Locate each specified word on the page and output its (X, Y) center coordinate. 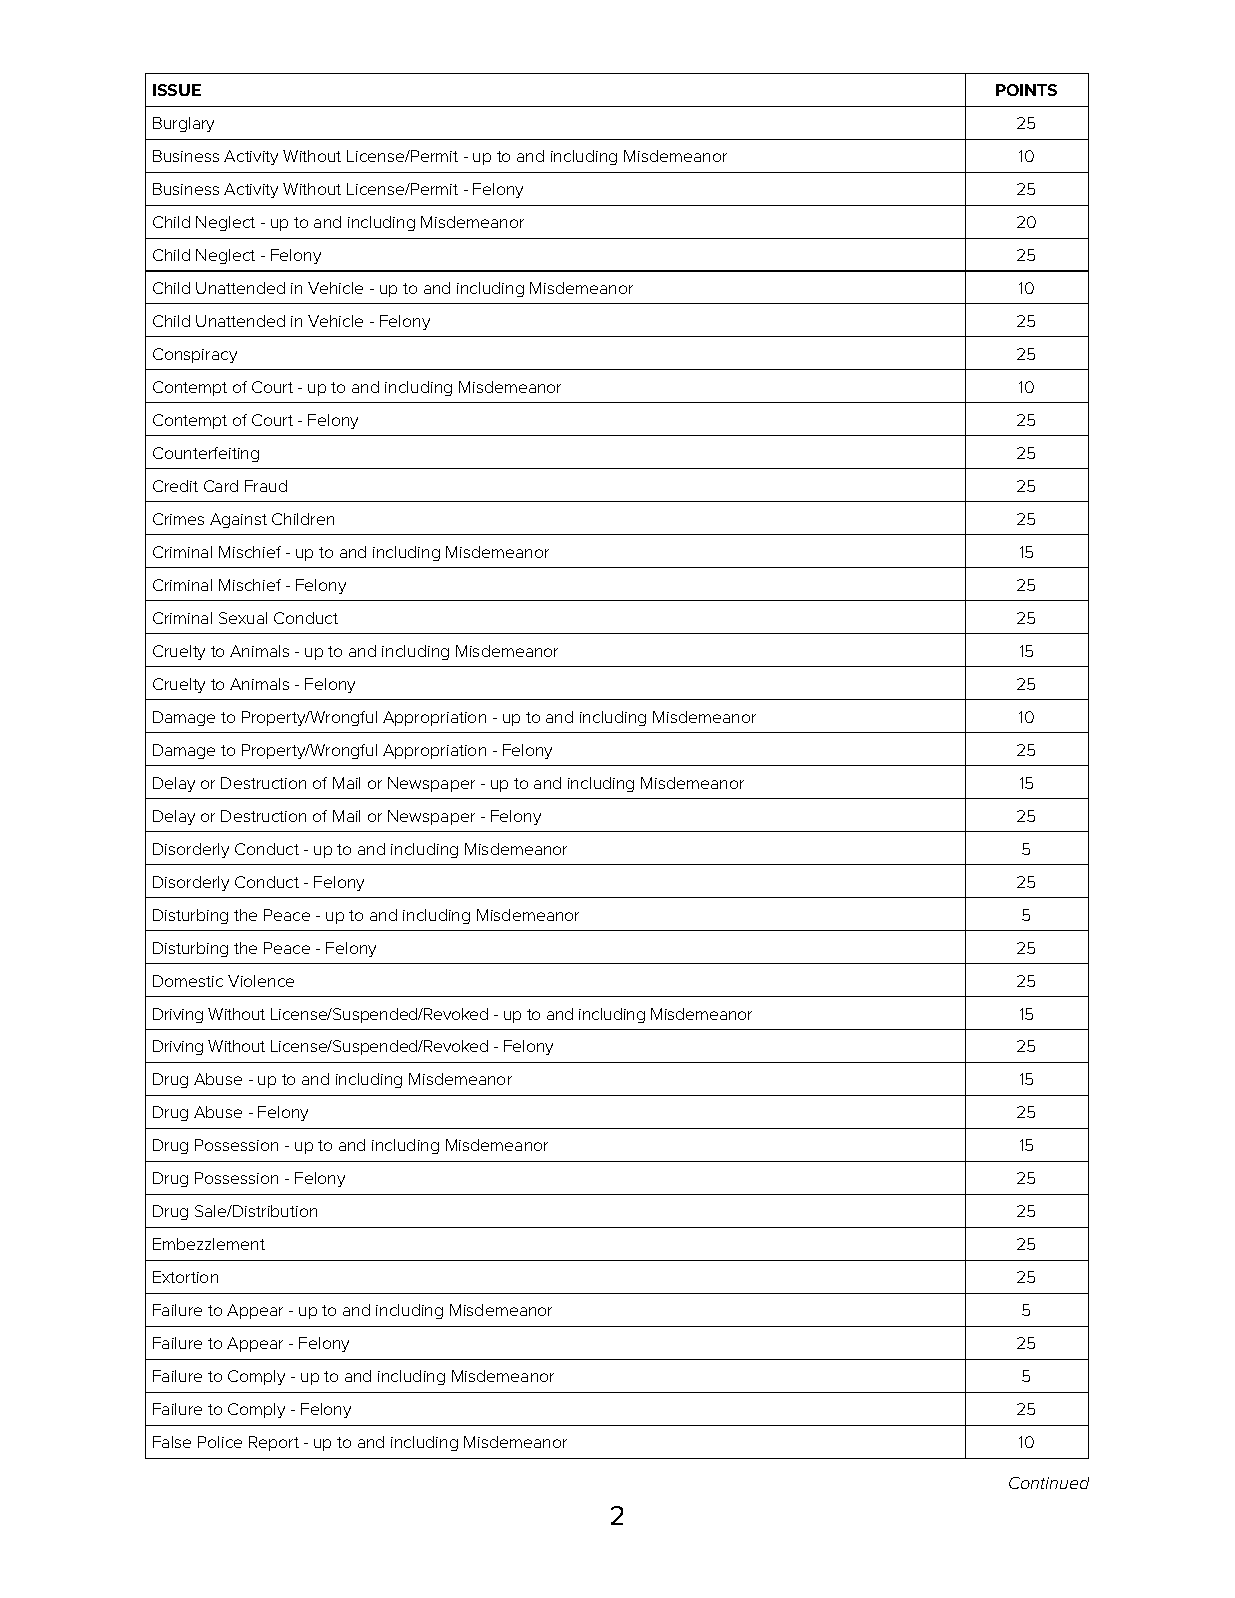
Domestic (188, 981)
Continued (1049, 1483)
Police (220, 1442)
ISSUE (177, 90)
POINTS (1026, 90)
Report (274, 1443)
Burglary (183, 124)
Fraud (266, 486)
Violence (261, 981)
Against (238, 520)
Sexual (243, 618)
